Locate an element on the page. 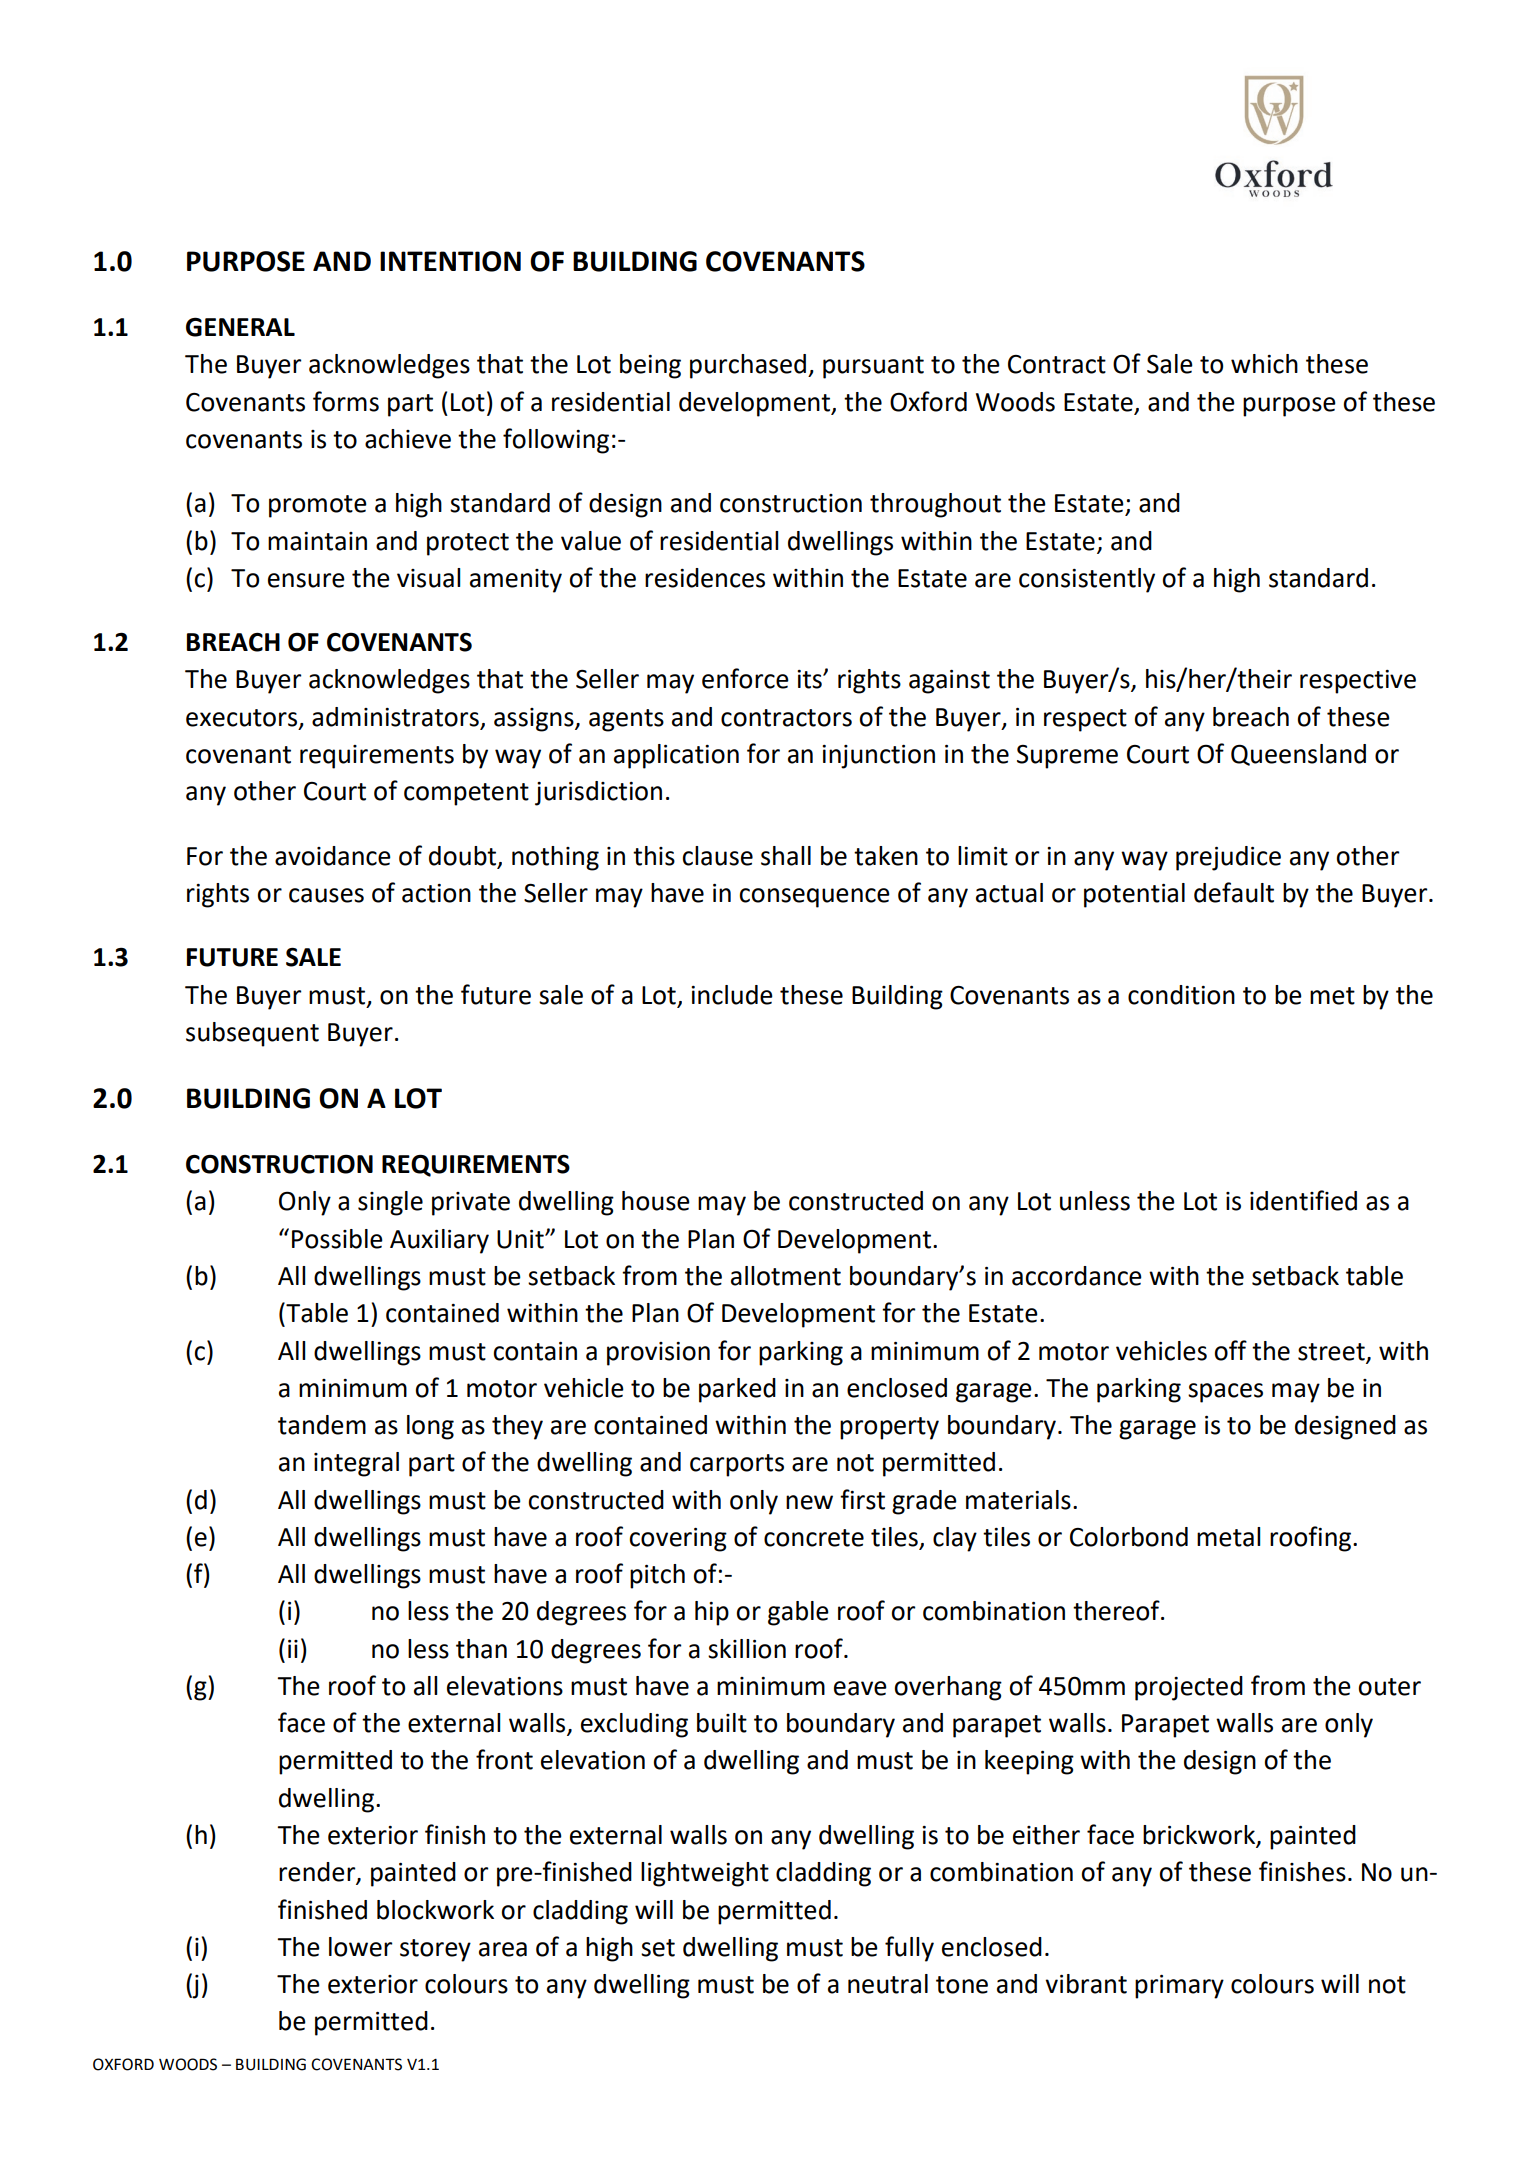 The width and height of the image is (1532, 2166). which is located at coordinates (1264, 364).
